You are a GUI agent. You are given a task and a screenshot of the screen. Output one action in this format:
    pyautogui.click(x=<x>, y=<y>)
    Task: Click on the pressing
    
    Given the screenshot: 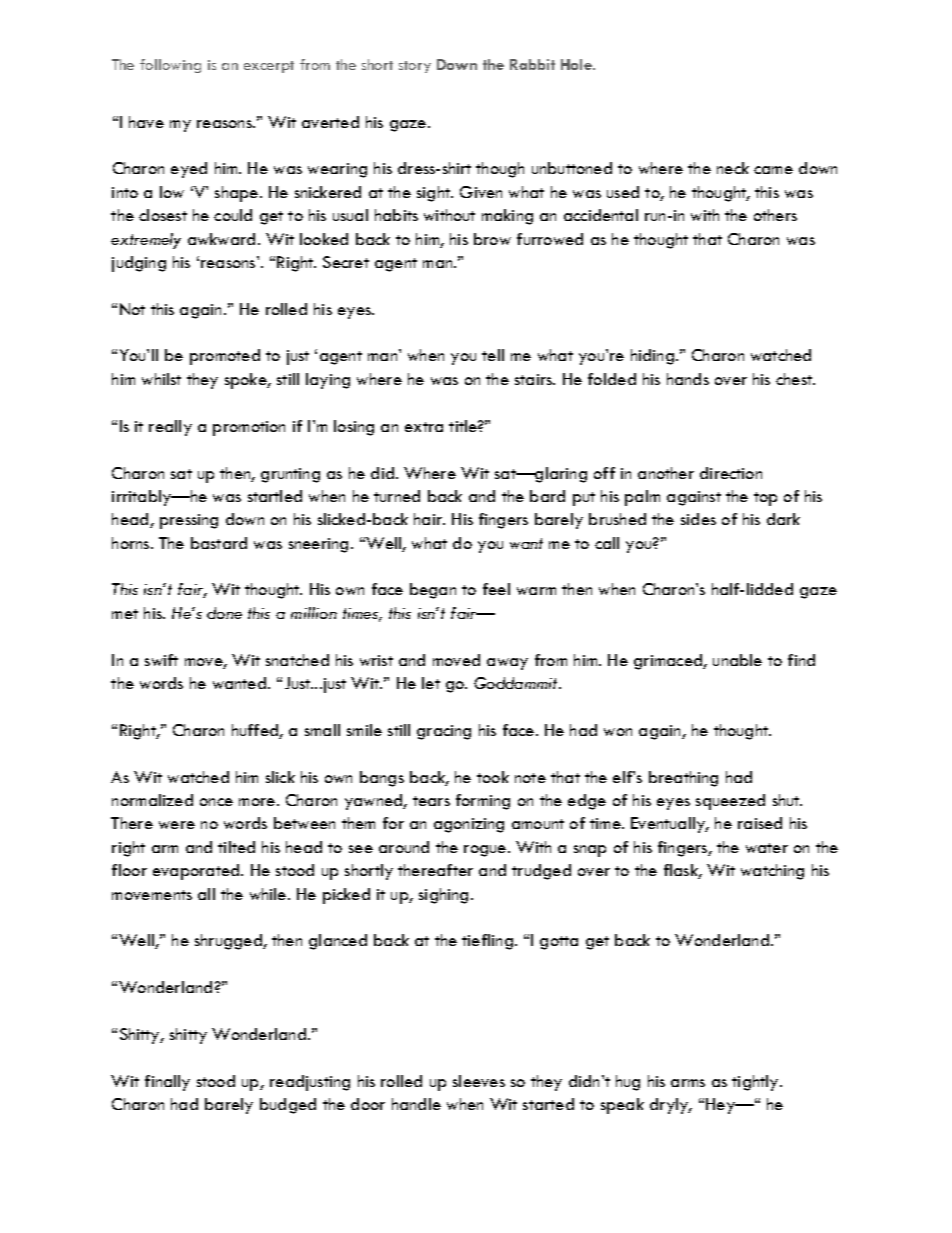 What is the action you would take?
    pyautogui.click(x=189, y=521)
